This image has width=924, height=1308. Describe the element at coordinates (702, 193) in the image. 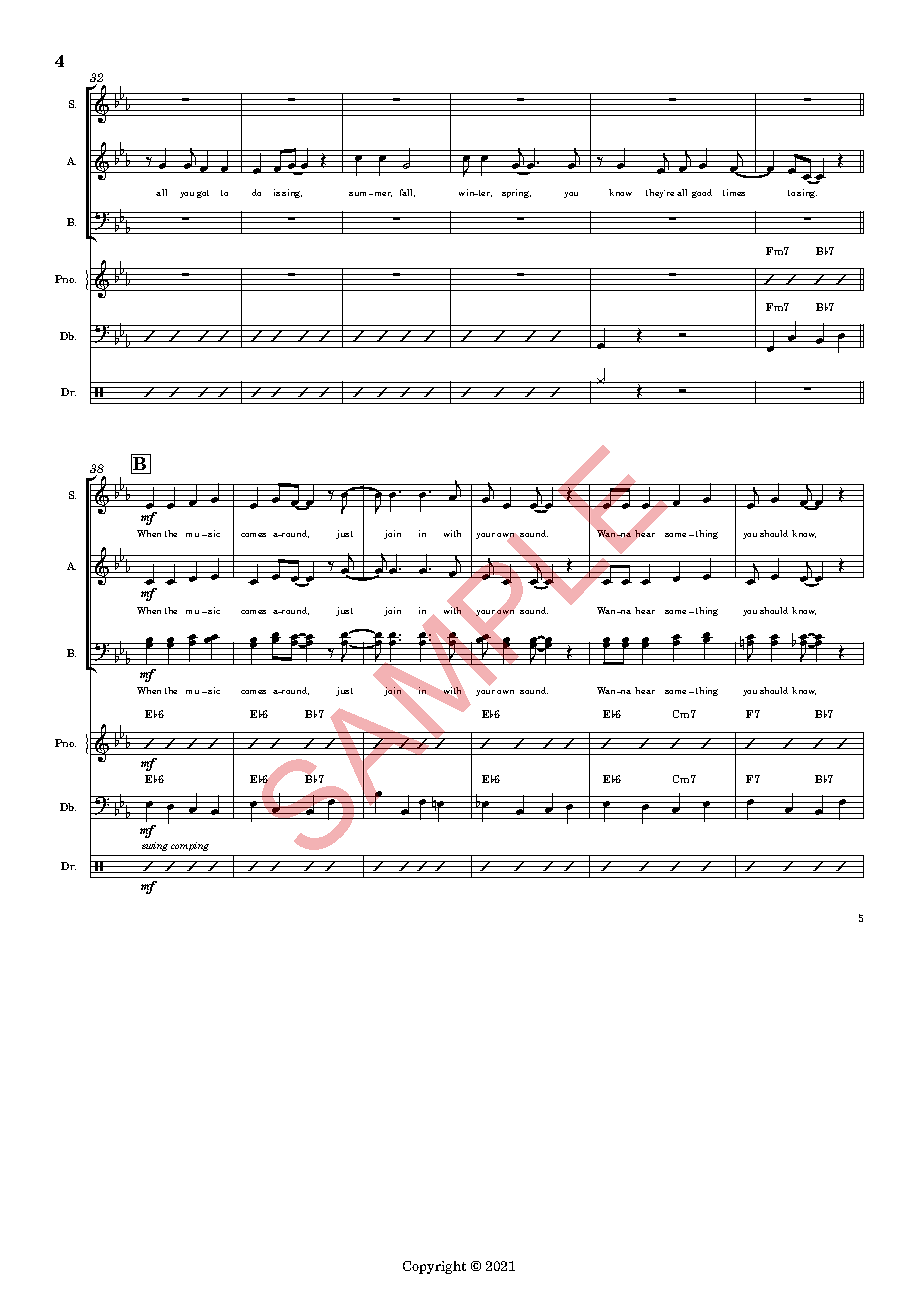

I see `good` at that location.
